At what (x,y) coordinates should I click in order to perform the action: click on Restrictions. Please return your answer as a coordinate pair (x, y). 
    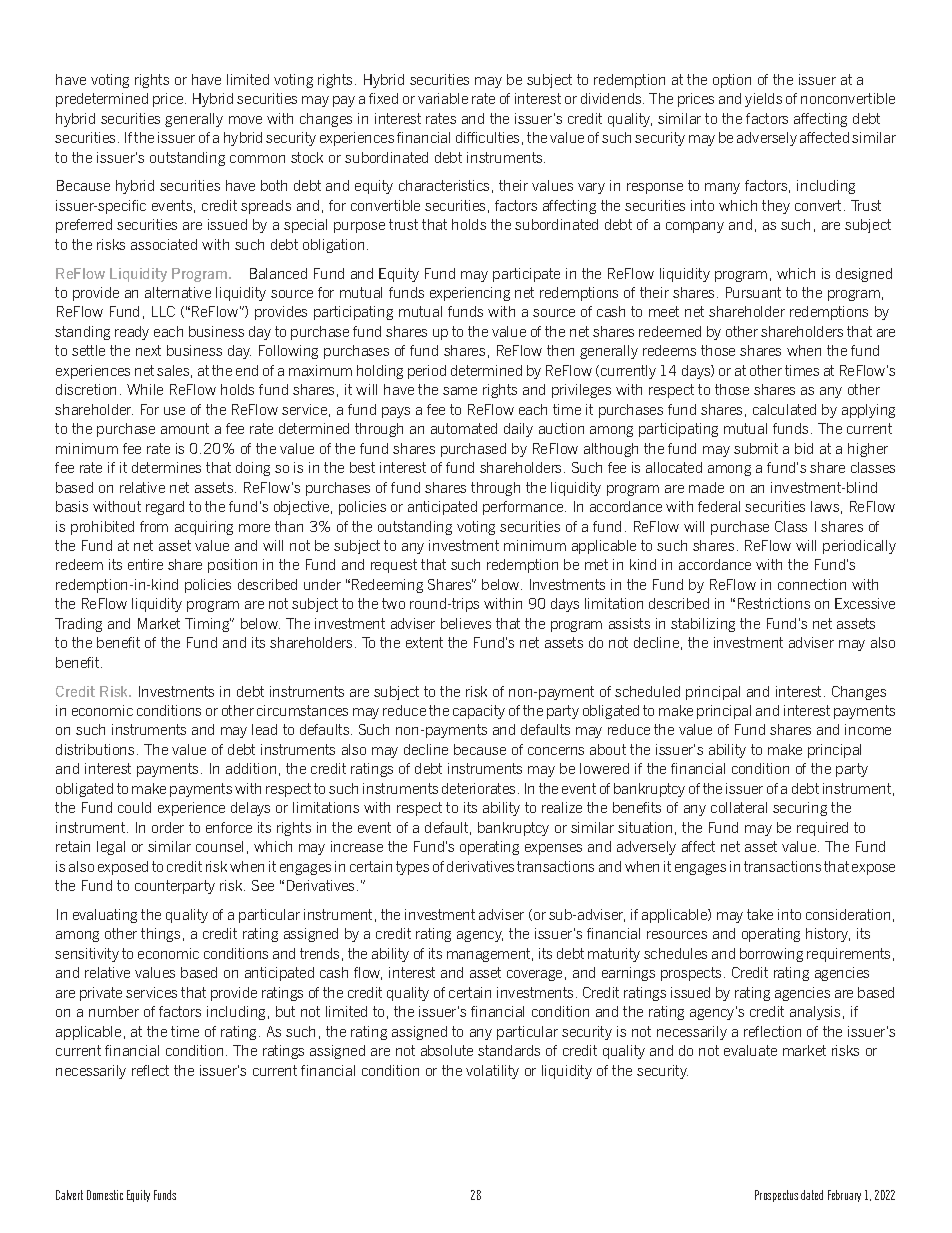
    Looking at the image, I should click on (774, 603).
